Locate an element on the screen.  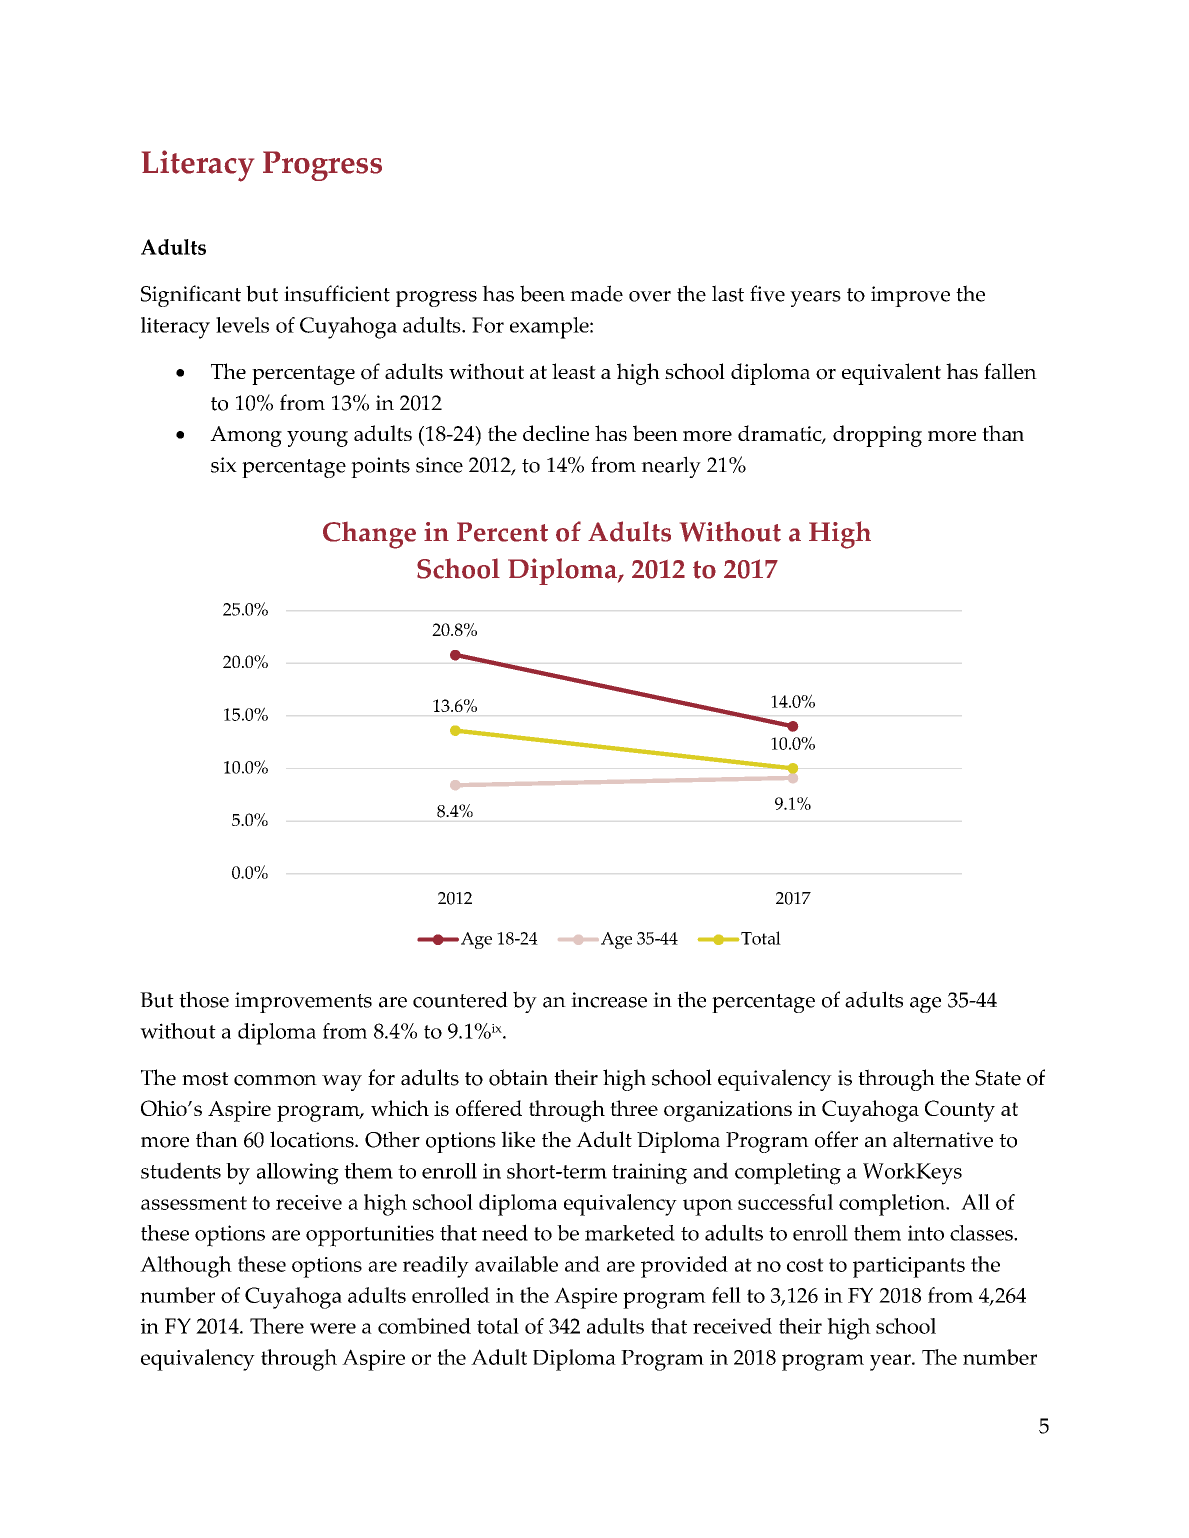
those is located at coordinates (204, 999).
